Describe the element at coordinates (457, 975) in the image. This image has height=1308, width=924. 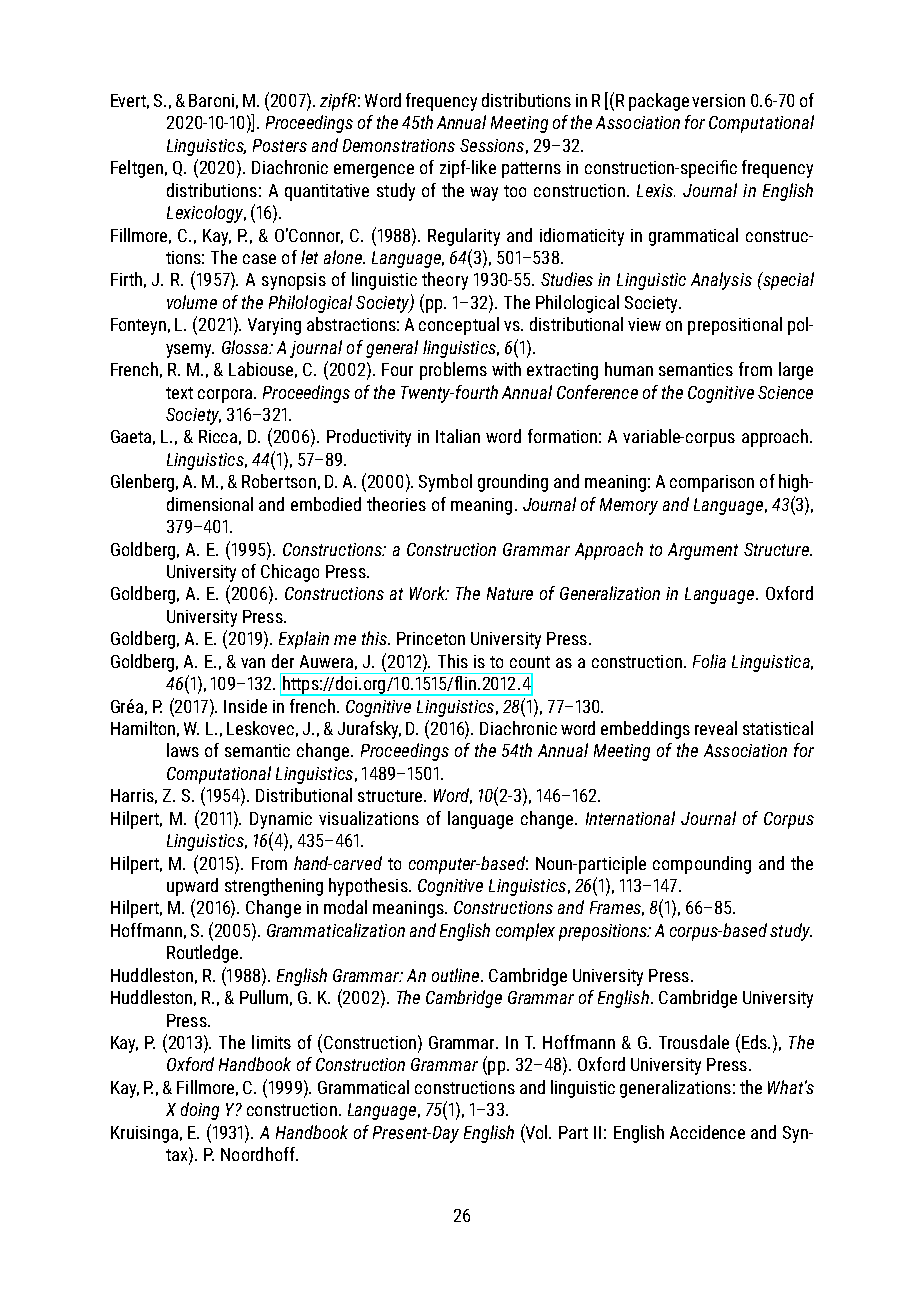
I see `outline` at that location.
